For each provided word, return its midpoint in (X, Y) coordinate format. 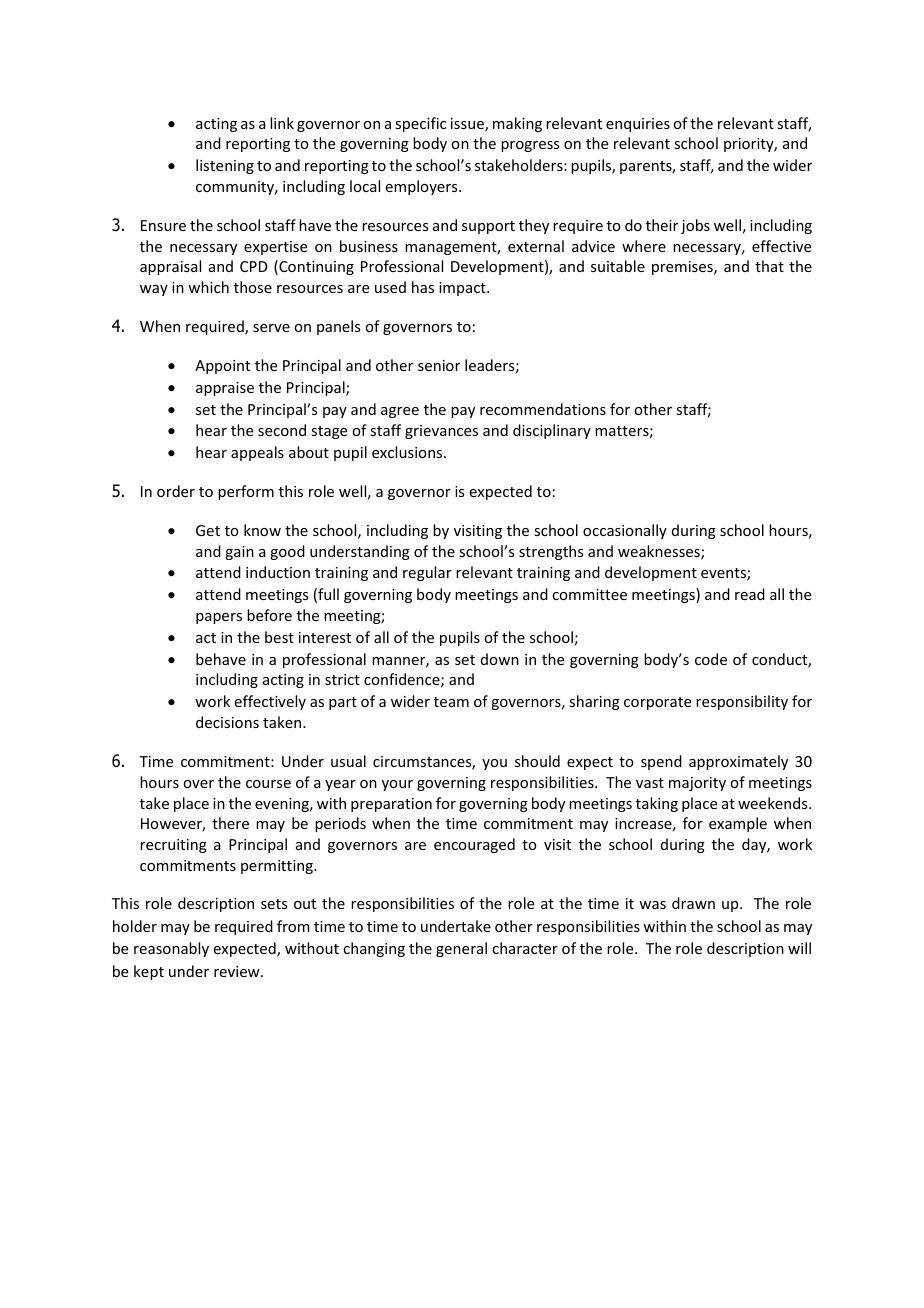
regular (427, 573)
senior (439, 365)
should (537, 761)
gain (239, 553)
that (769, 266)
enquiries (638, 125)
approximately (738, 762)
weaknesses (660, 552)
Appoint (222, 367)
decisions (227, 722)
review (238, 971)
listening (225, 166)
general (461, 949)
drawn (693, 903)
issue (468, 125)
